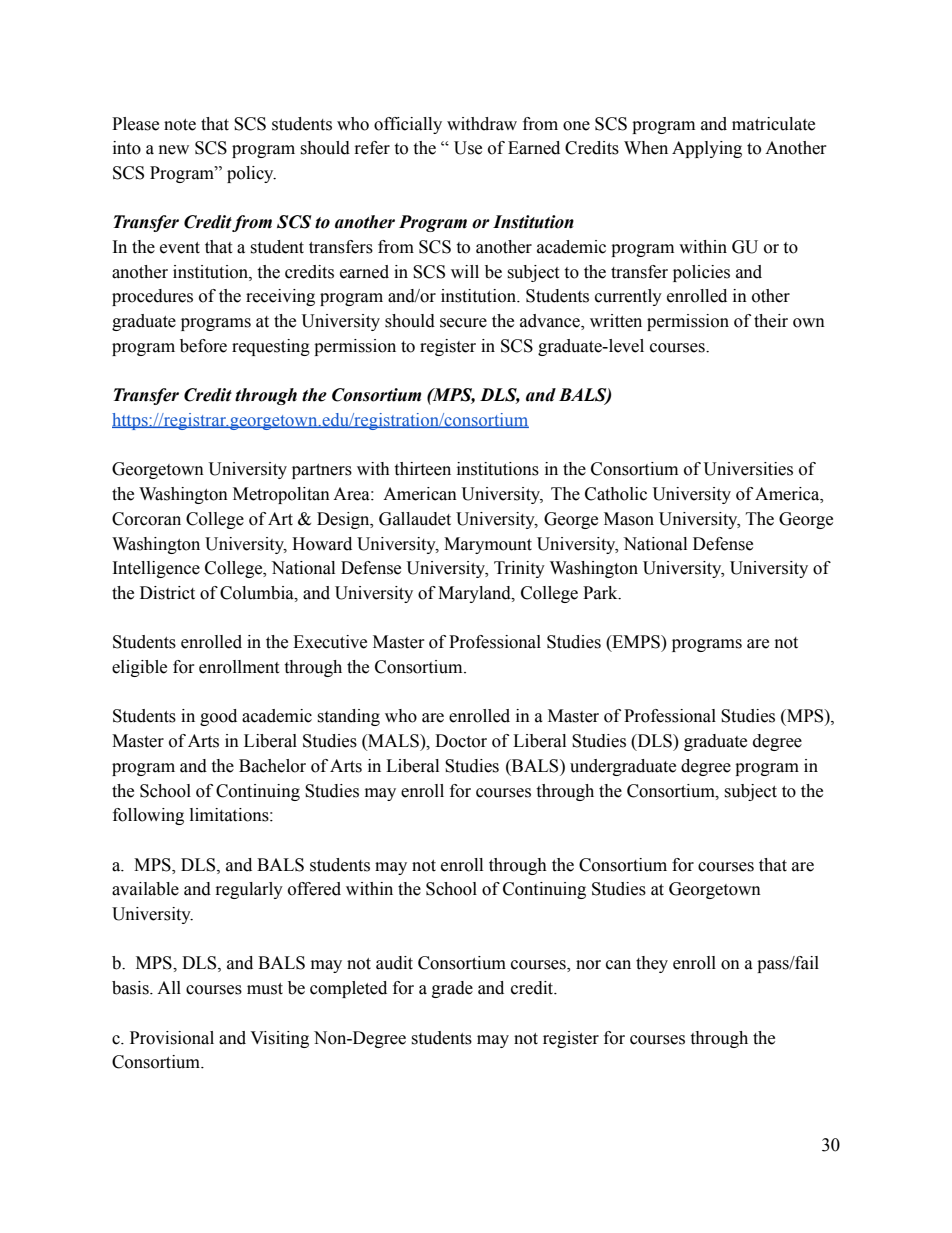 Image resolution: width=952 pixels, height=1233 pixels. What do you see at coordinates (468, 148) in the screenshot?
I see `Use` at bounding box center [468, 148].
